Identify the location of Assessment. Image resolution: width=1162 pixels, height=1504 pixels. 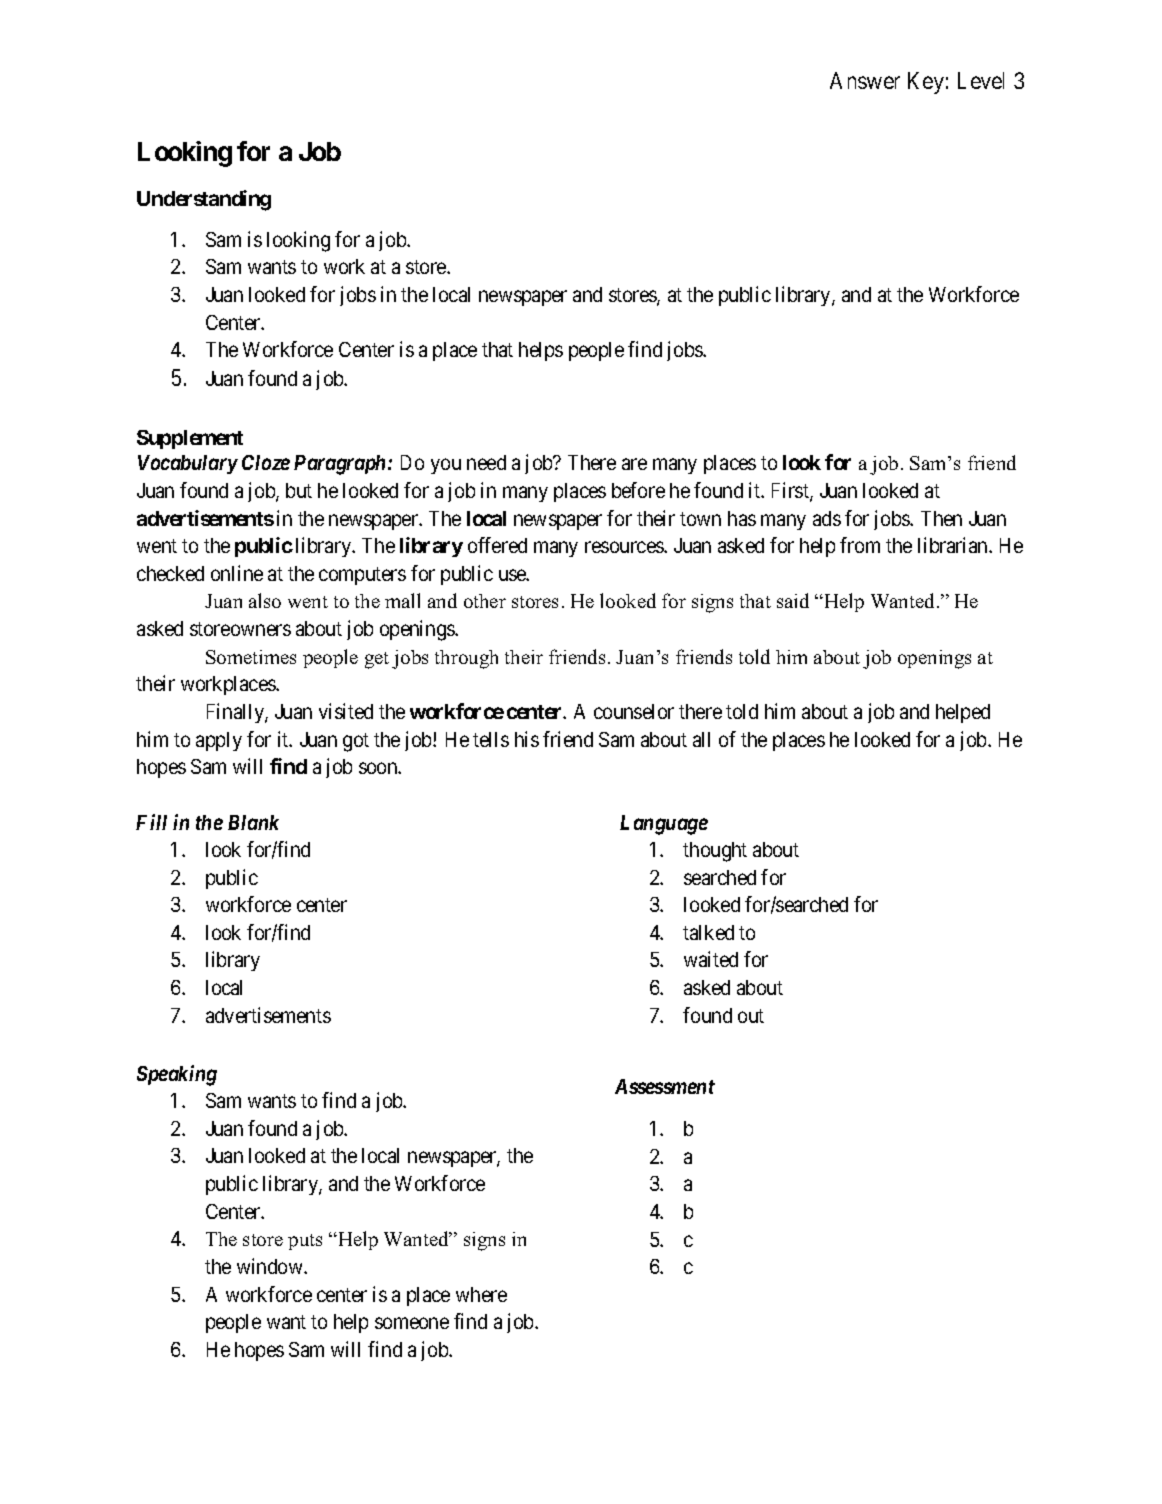
(665, 1086).
